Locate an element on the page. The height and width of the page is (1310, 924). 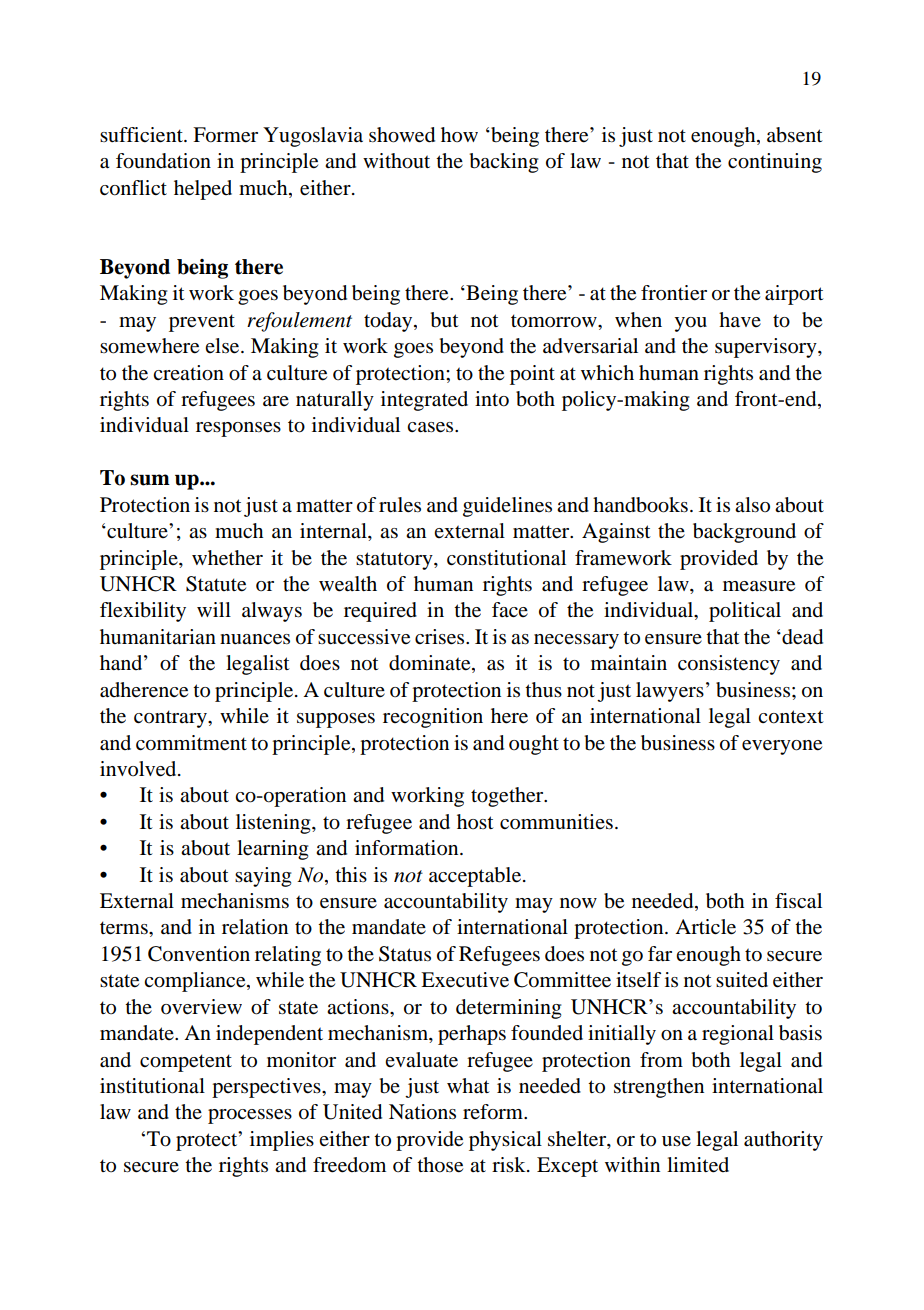
physical is located at coordinates (505, 1141).
